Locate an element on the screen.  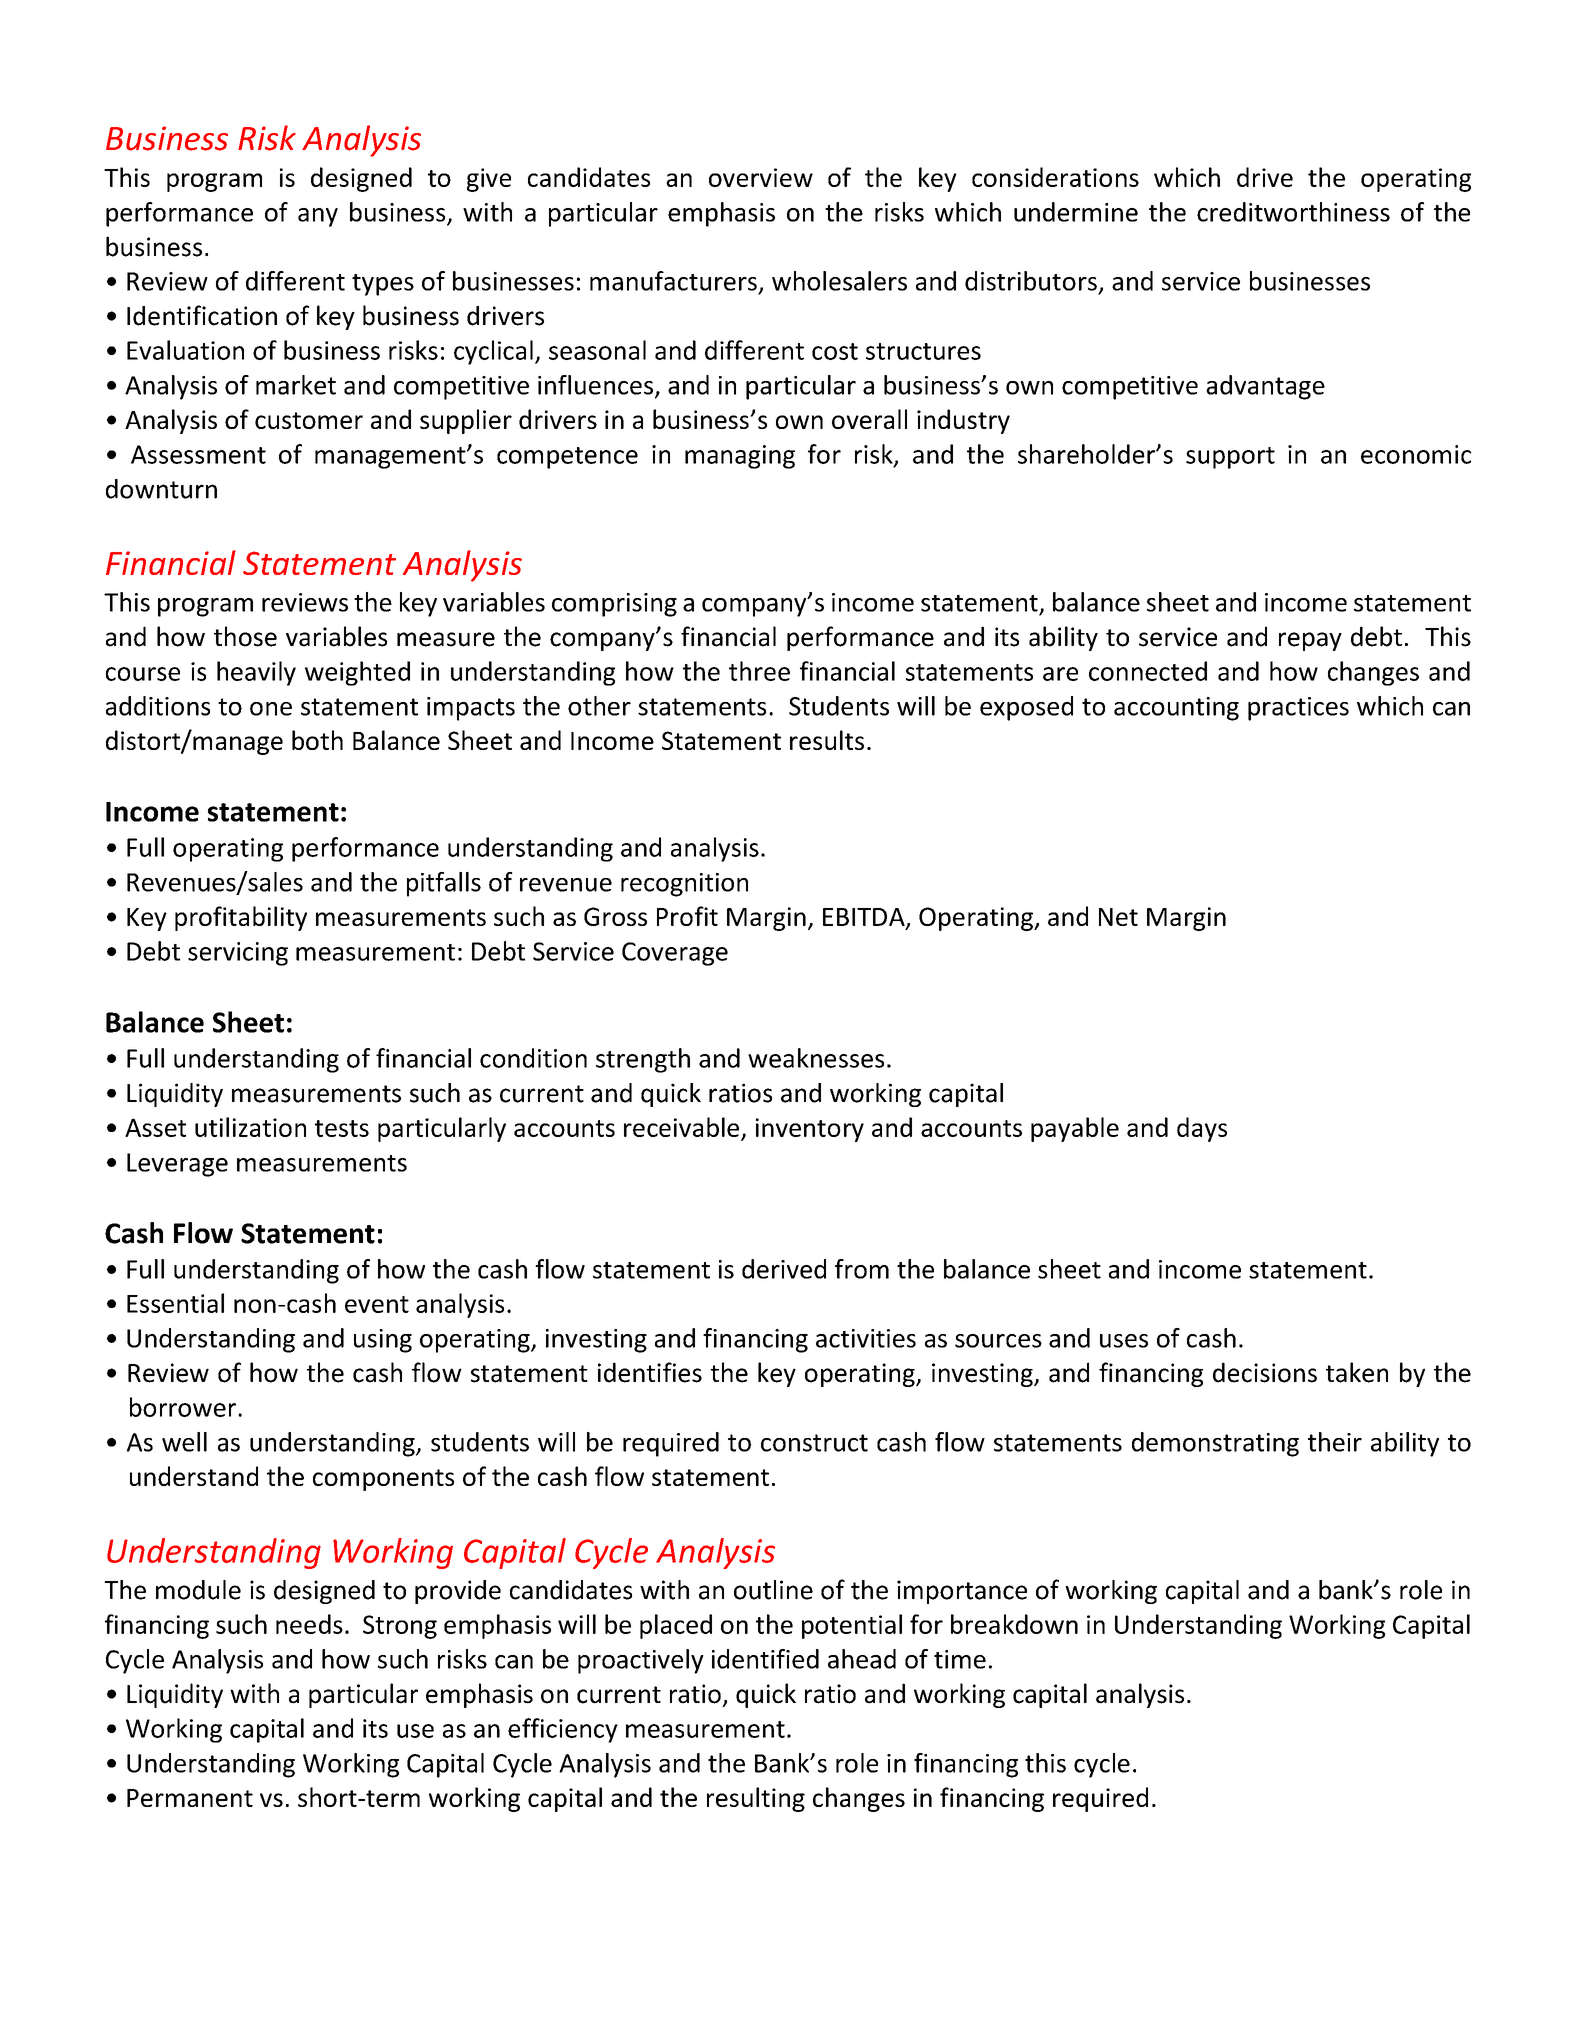
both is located at coordinates (317, 740).
